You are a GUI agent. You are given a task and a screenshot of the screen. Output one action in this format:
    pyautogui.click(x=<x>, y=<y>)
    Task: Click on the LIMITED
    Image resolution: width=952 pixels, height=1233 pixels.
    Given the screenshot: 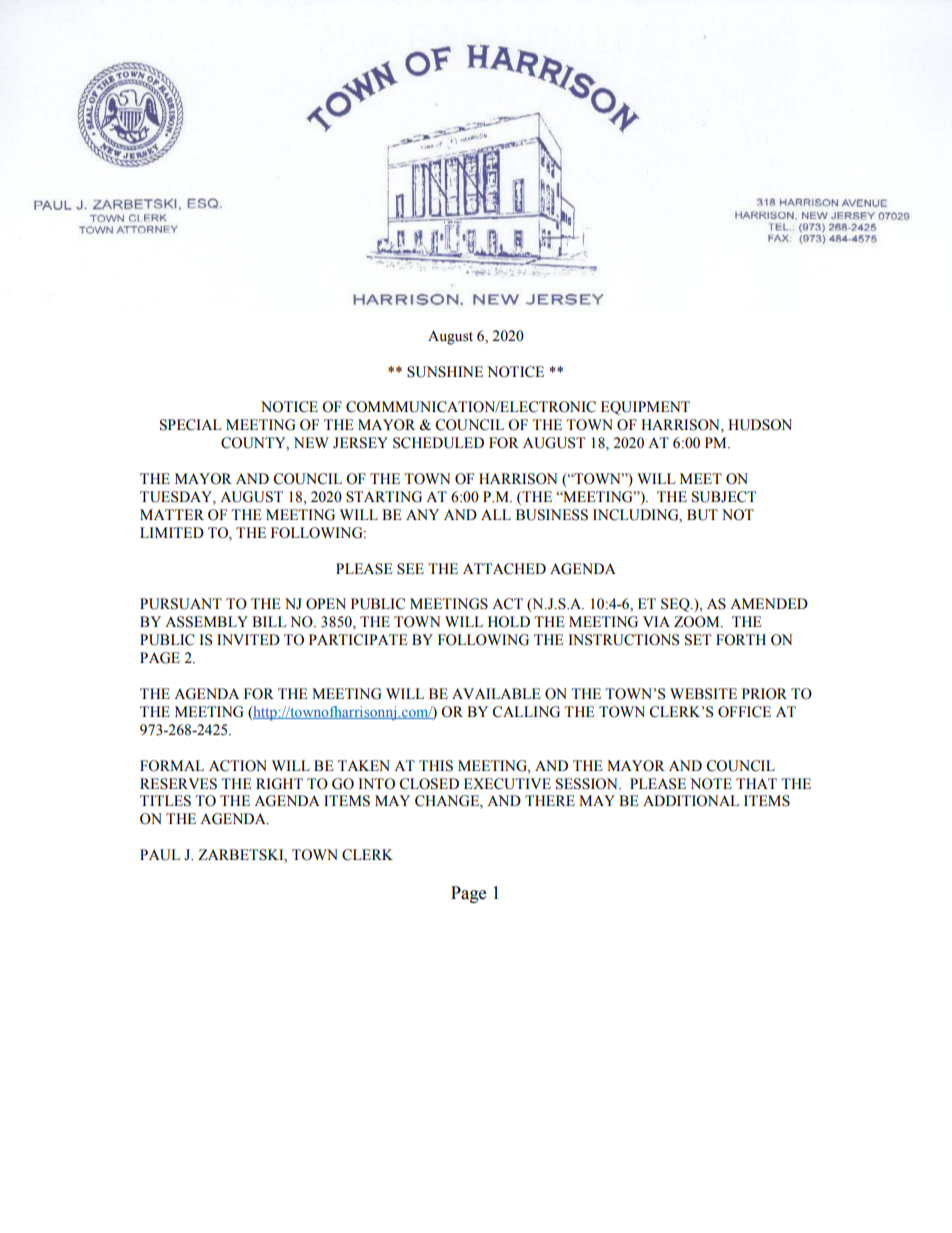 What is the action you would take?
    pyautogui.click(x=172, y=532)
